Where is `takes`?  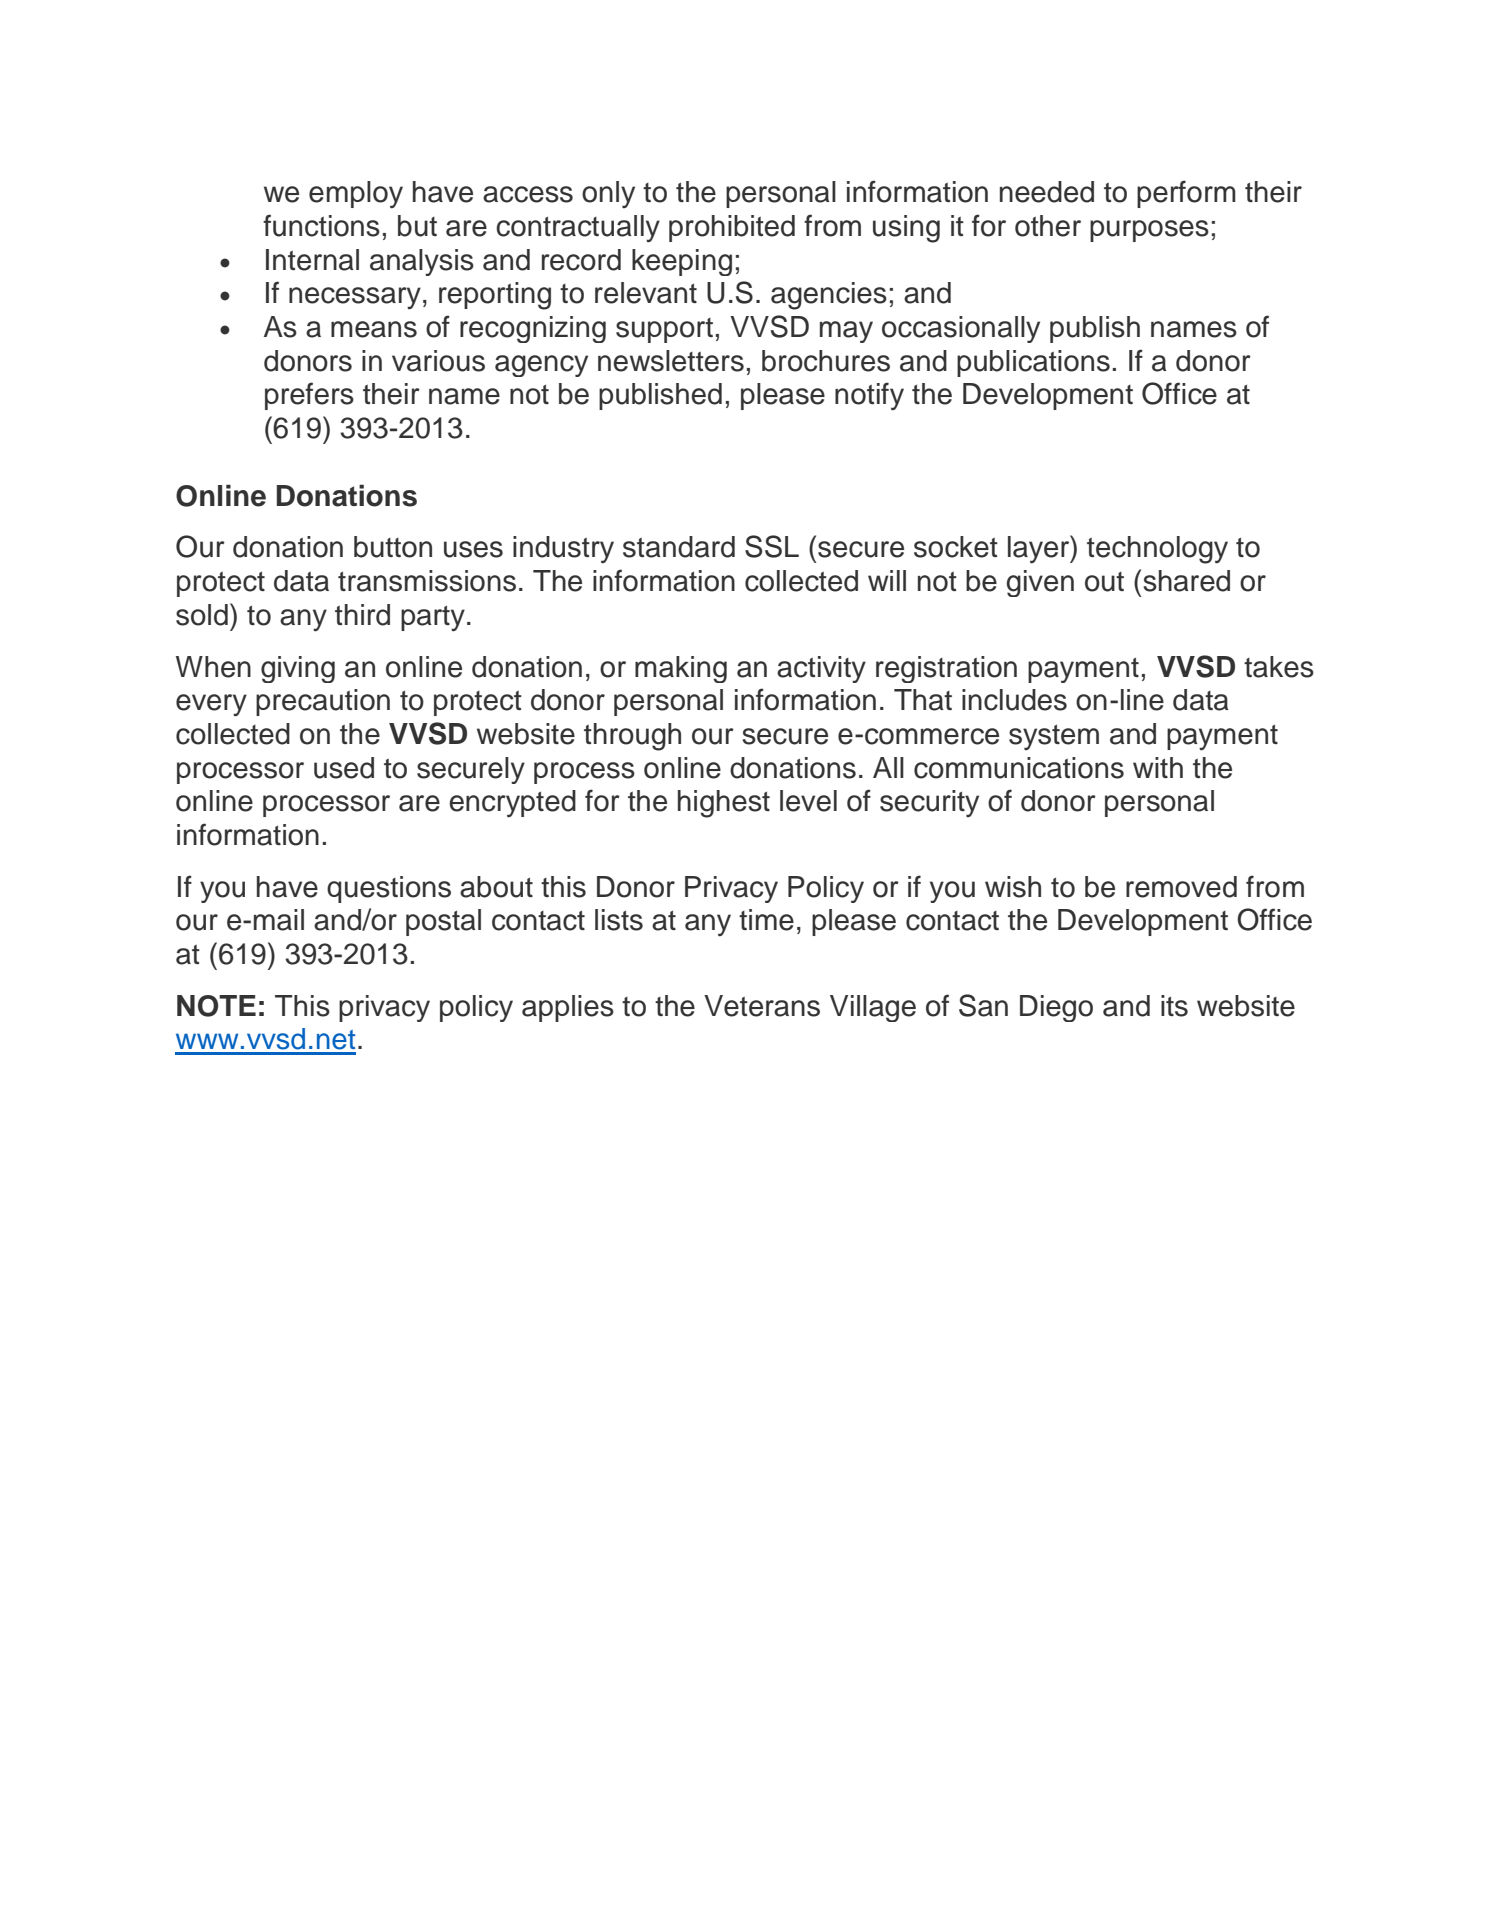
takes is located at coordinates (1279, 667).
